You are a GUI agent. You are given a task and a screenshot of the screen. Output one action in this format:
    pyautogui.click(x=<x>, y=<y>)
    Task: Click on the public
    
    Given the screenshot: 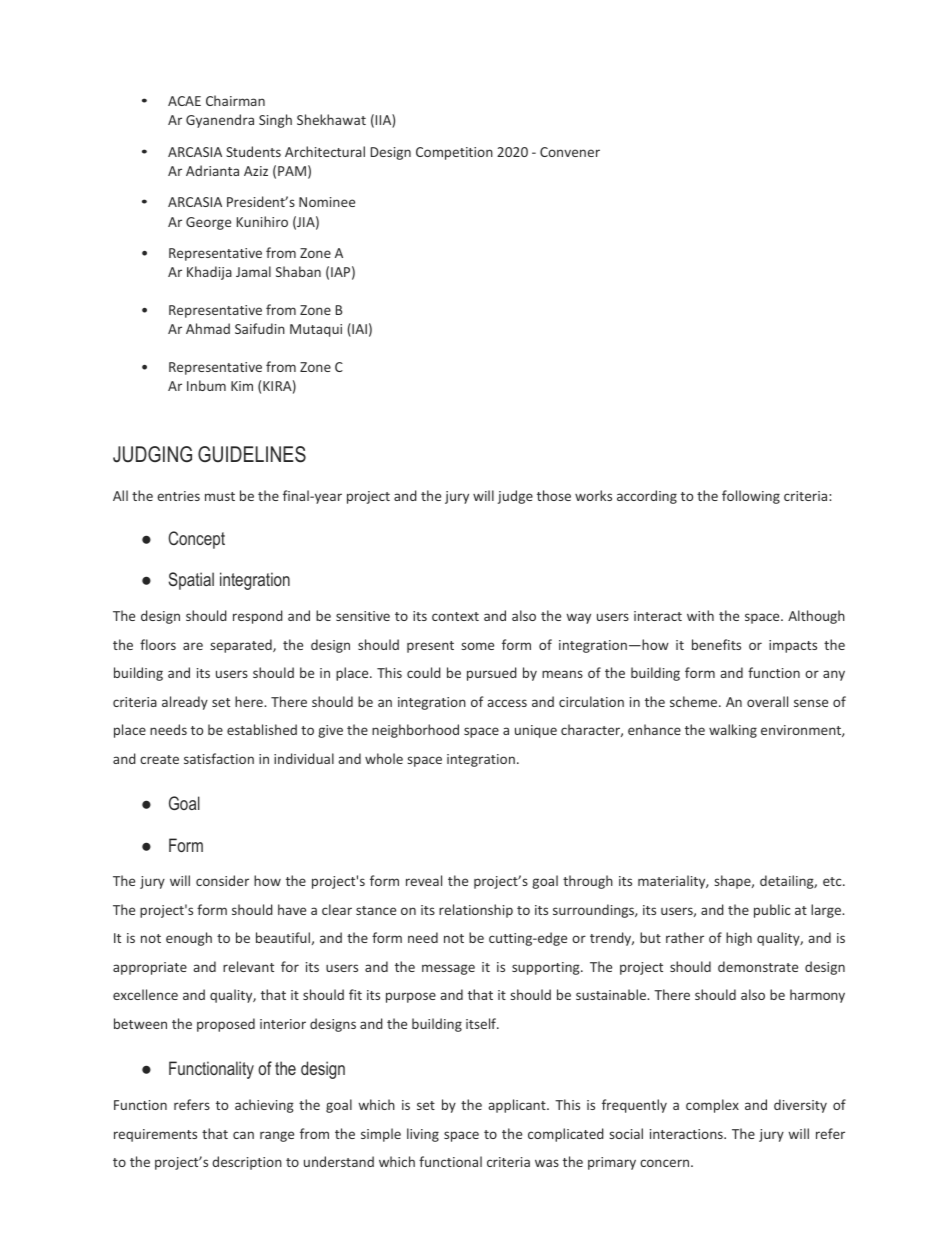 What is the action you would take?
    pyautogui.click(x=772, y=911)
